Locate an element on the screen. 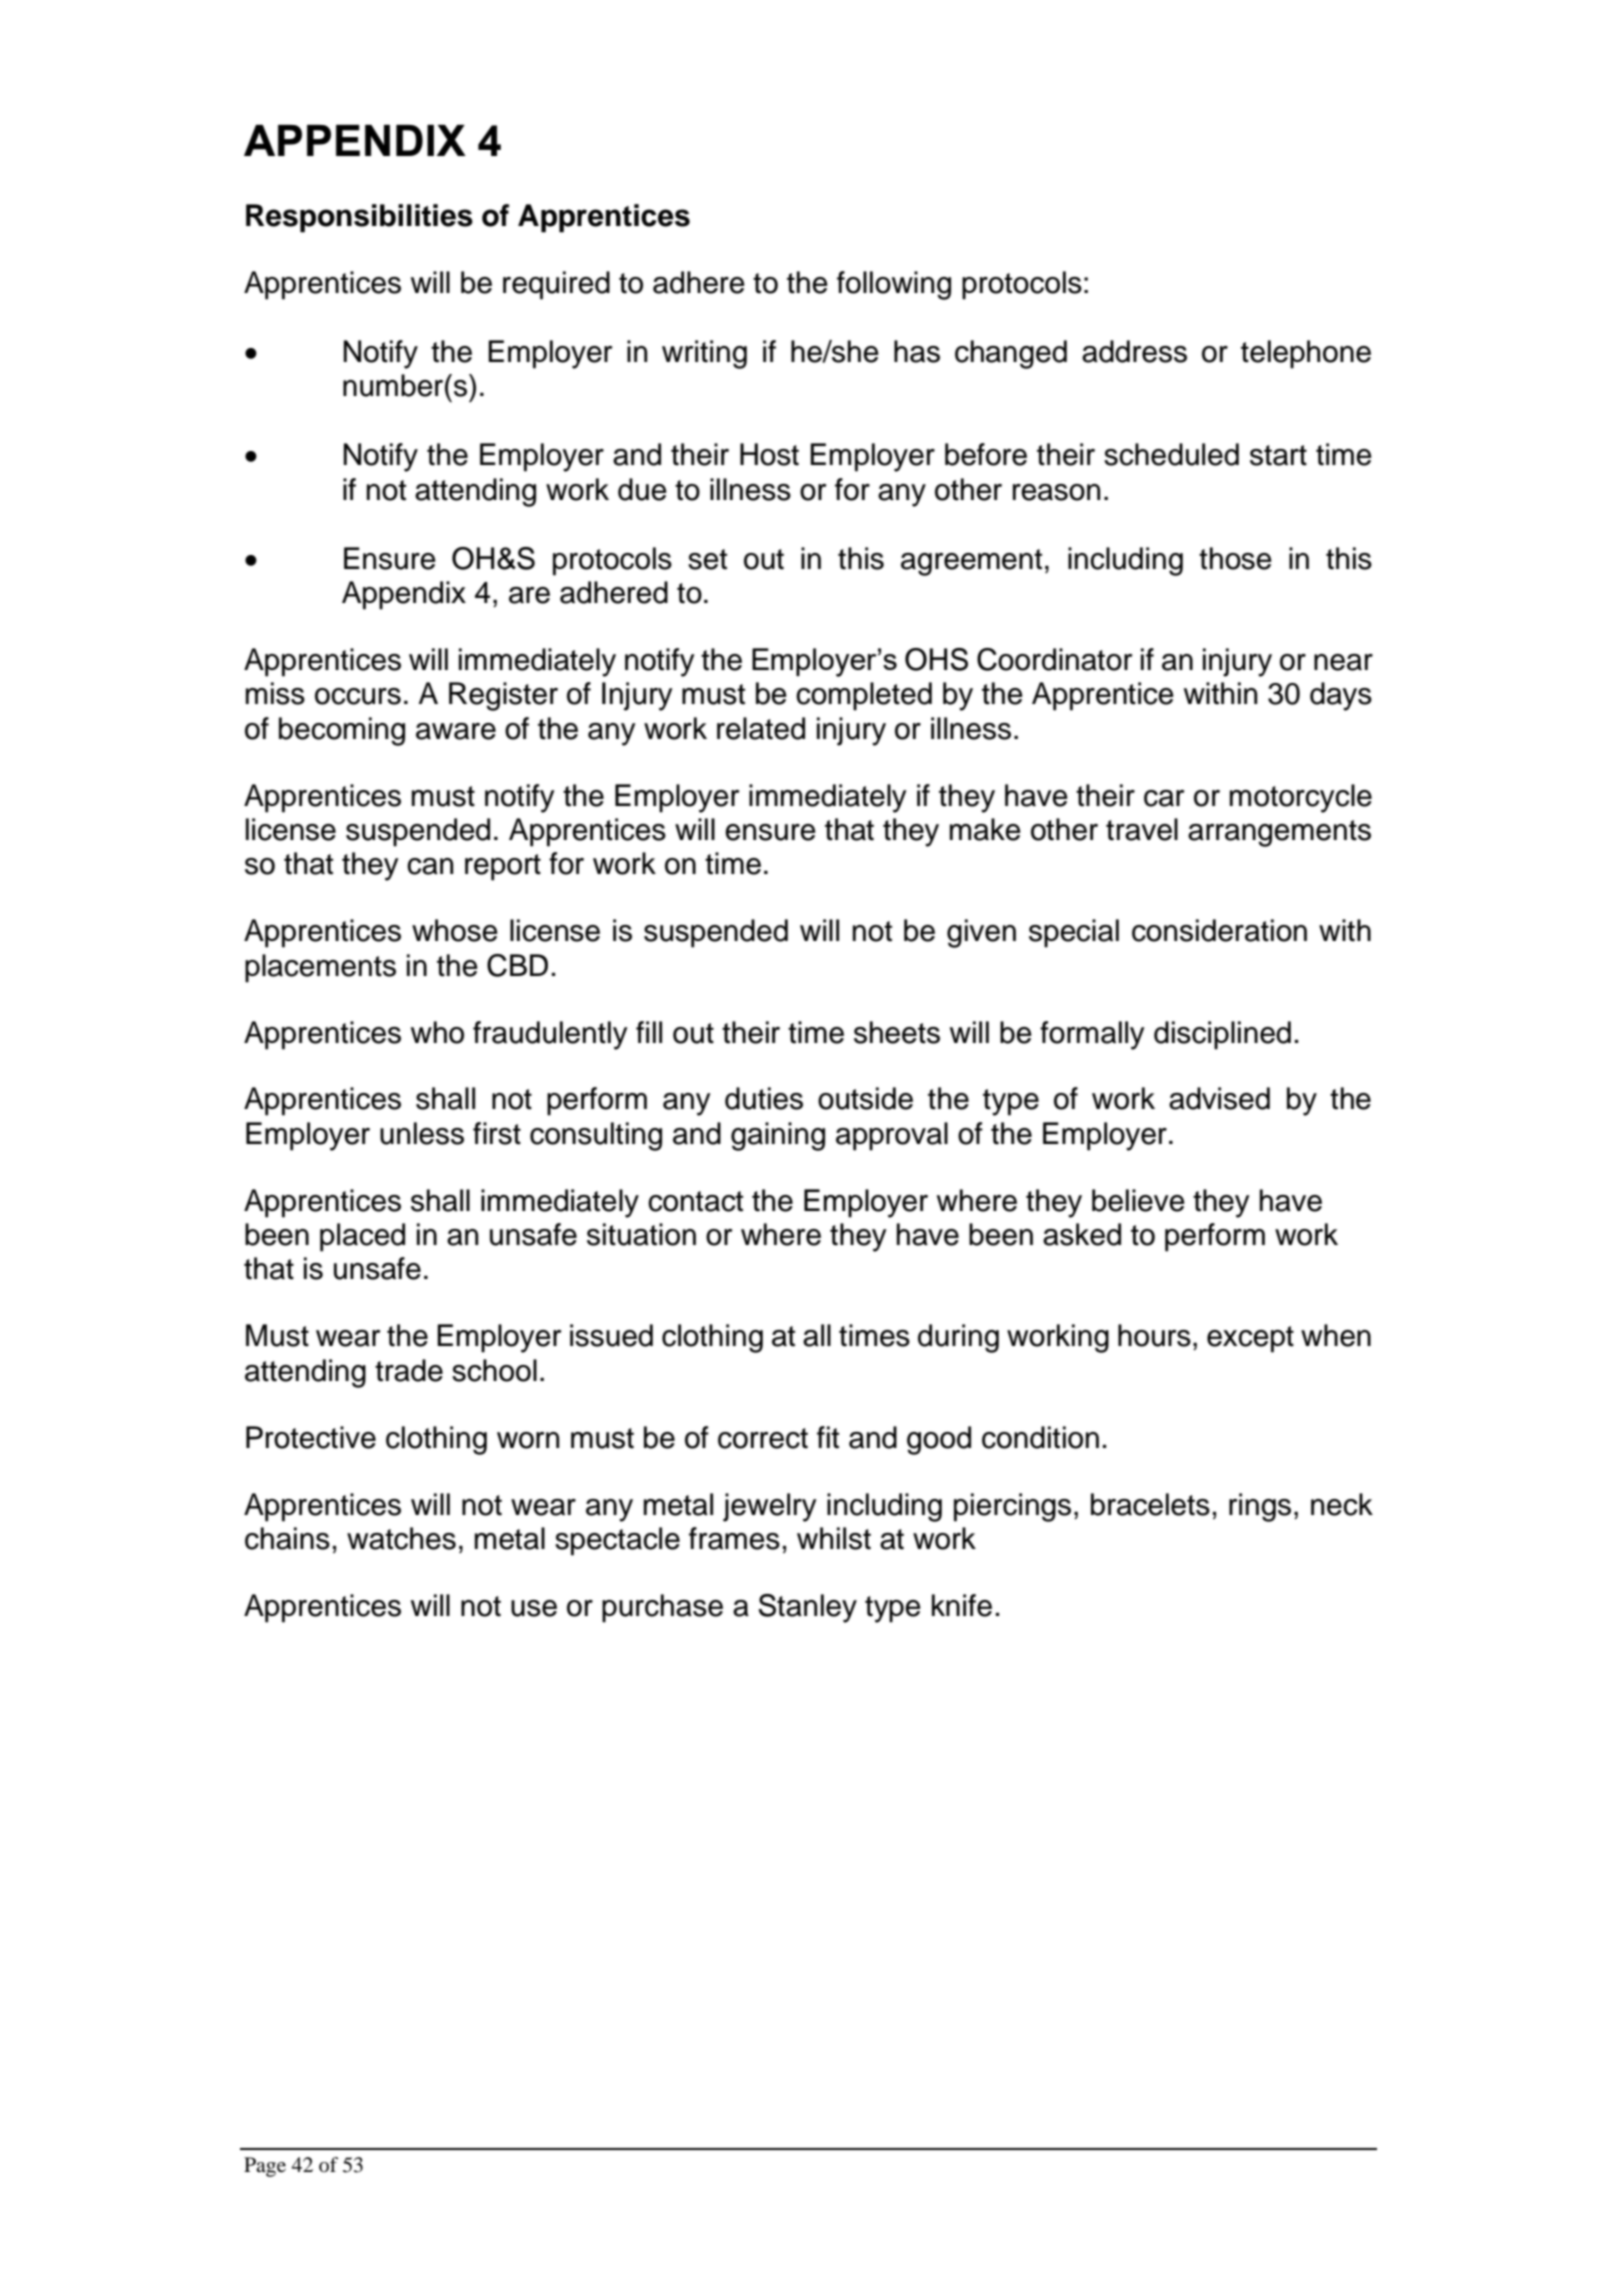 Image resolution: width=1616 pixels, height=2286 pixels. following is located at coordinates (894, 285).
